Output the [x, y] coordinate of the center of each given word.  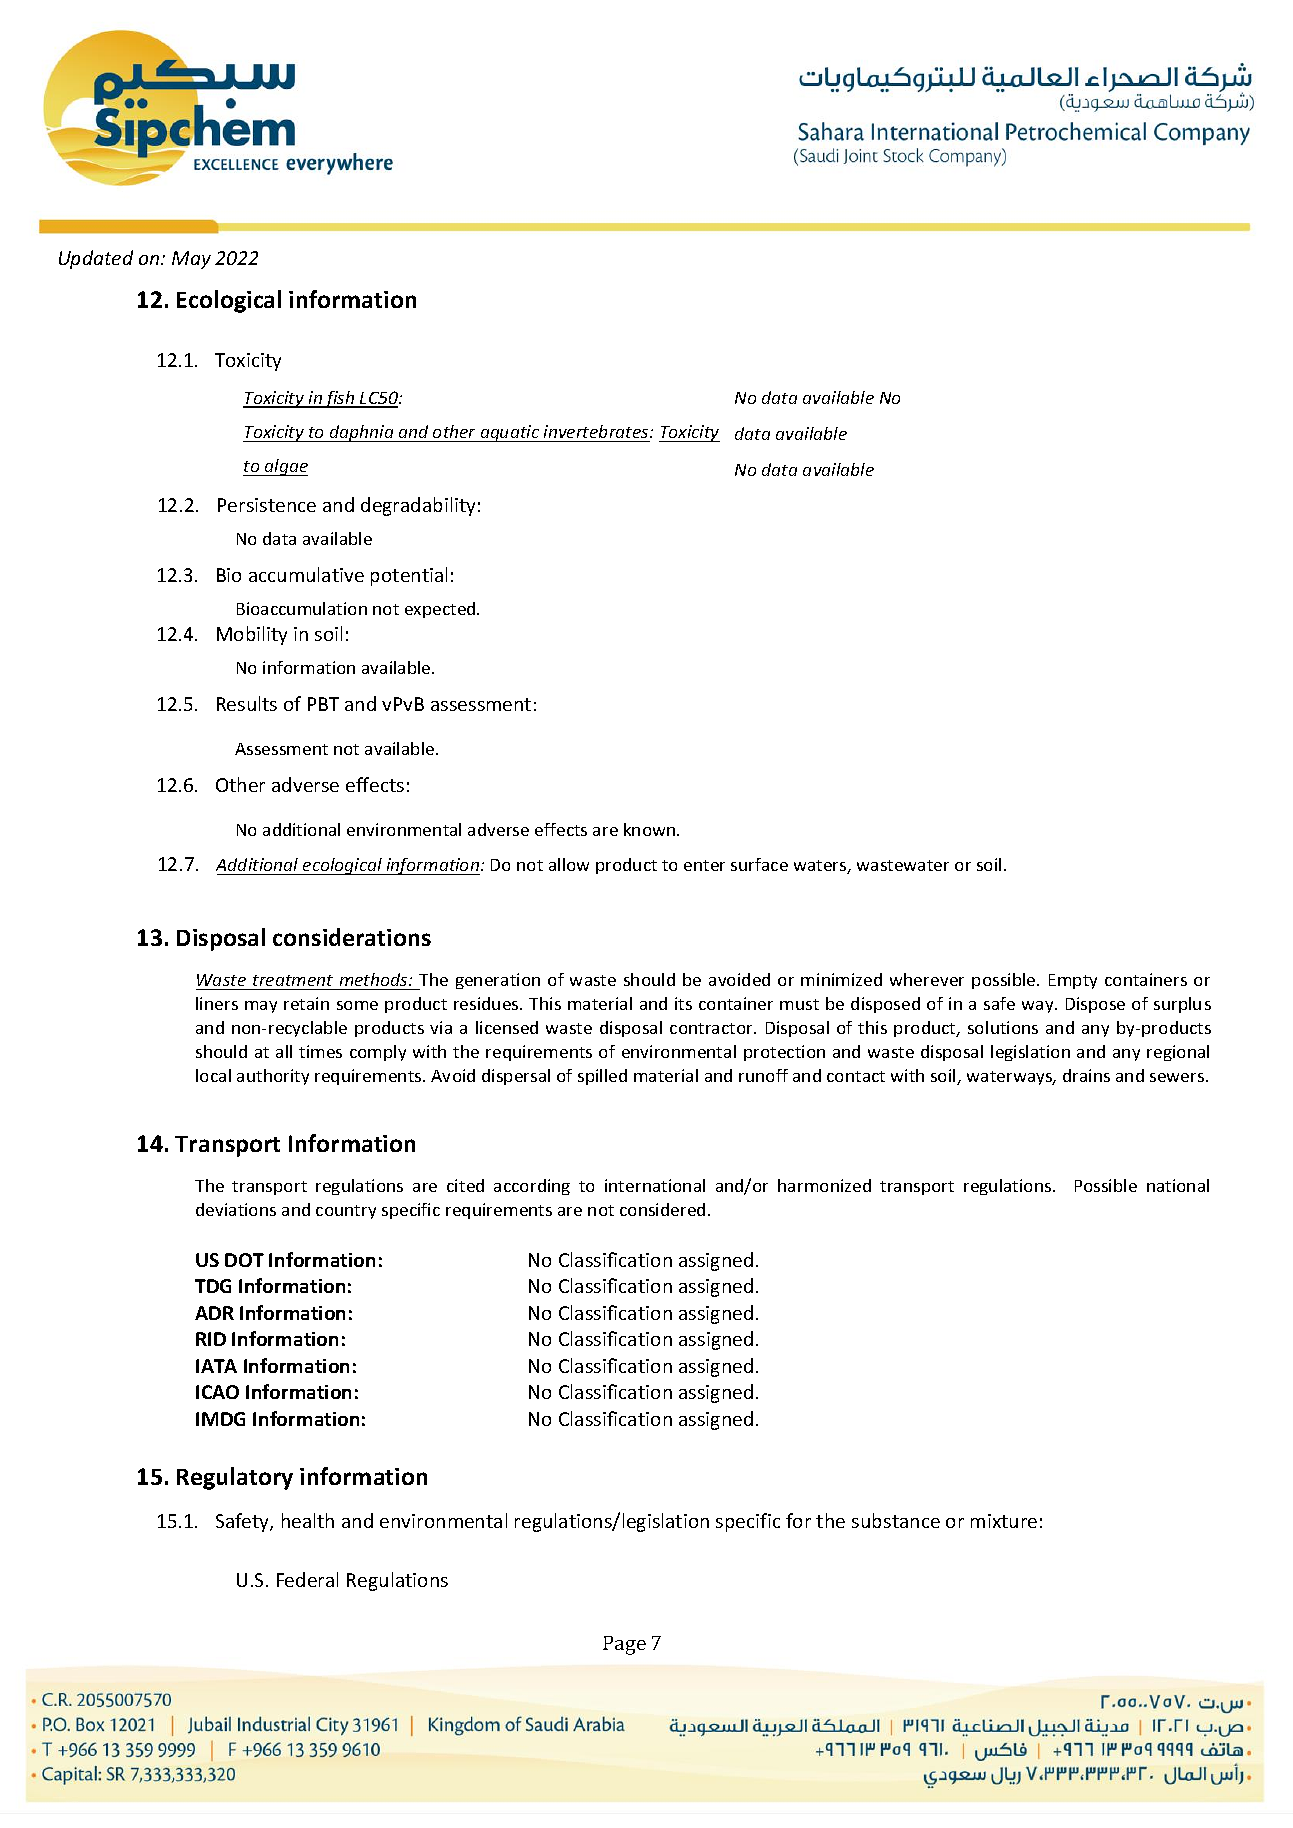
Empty [1073, 981]
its [683, 1003]
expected [441, 610]
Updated [96, 259]
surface [759, 864]
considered [662, 1209]
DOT [244, 1260]
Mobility [252, 635]
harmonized [824, 1185]
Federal [307, 1579]
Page [624, 1645]
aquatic [510, 433]
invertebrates [597, 431]
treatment [293, 980]
